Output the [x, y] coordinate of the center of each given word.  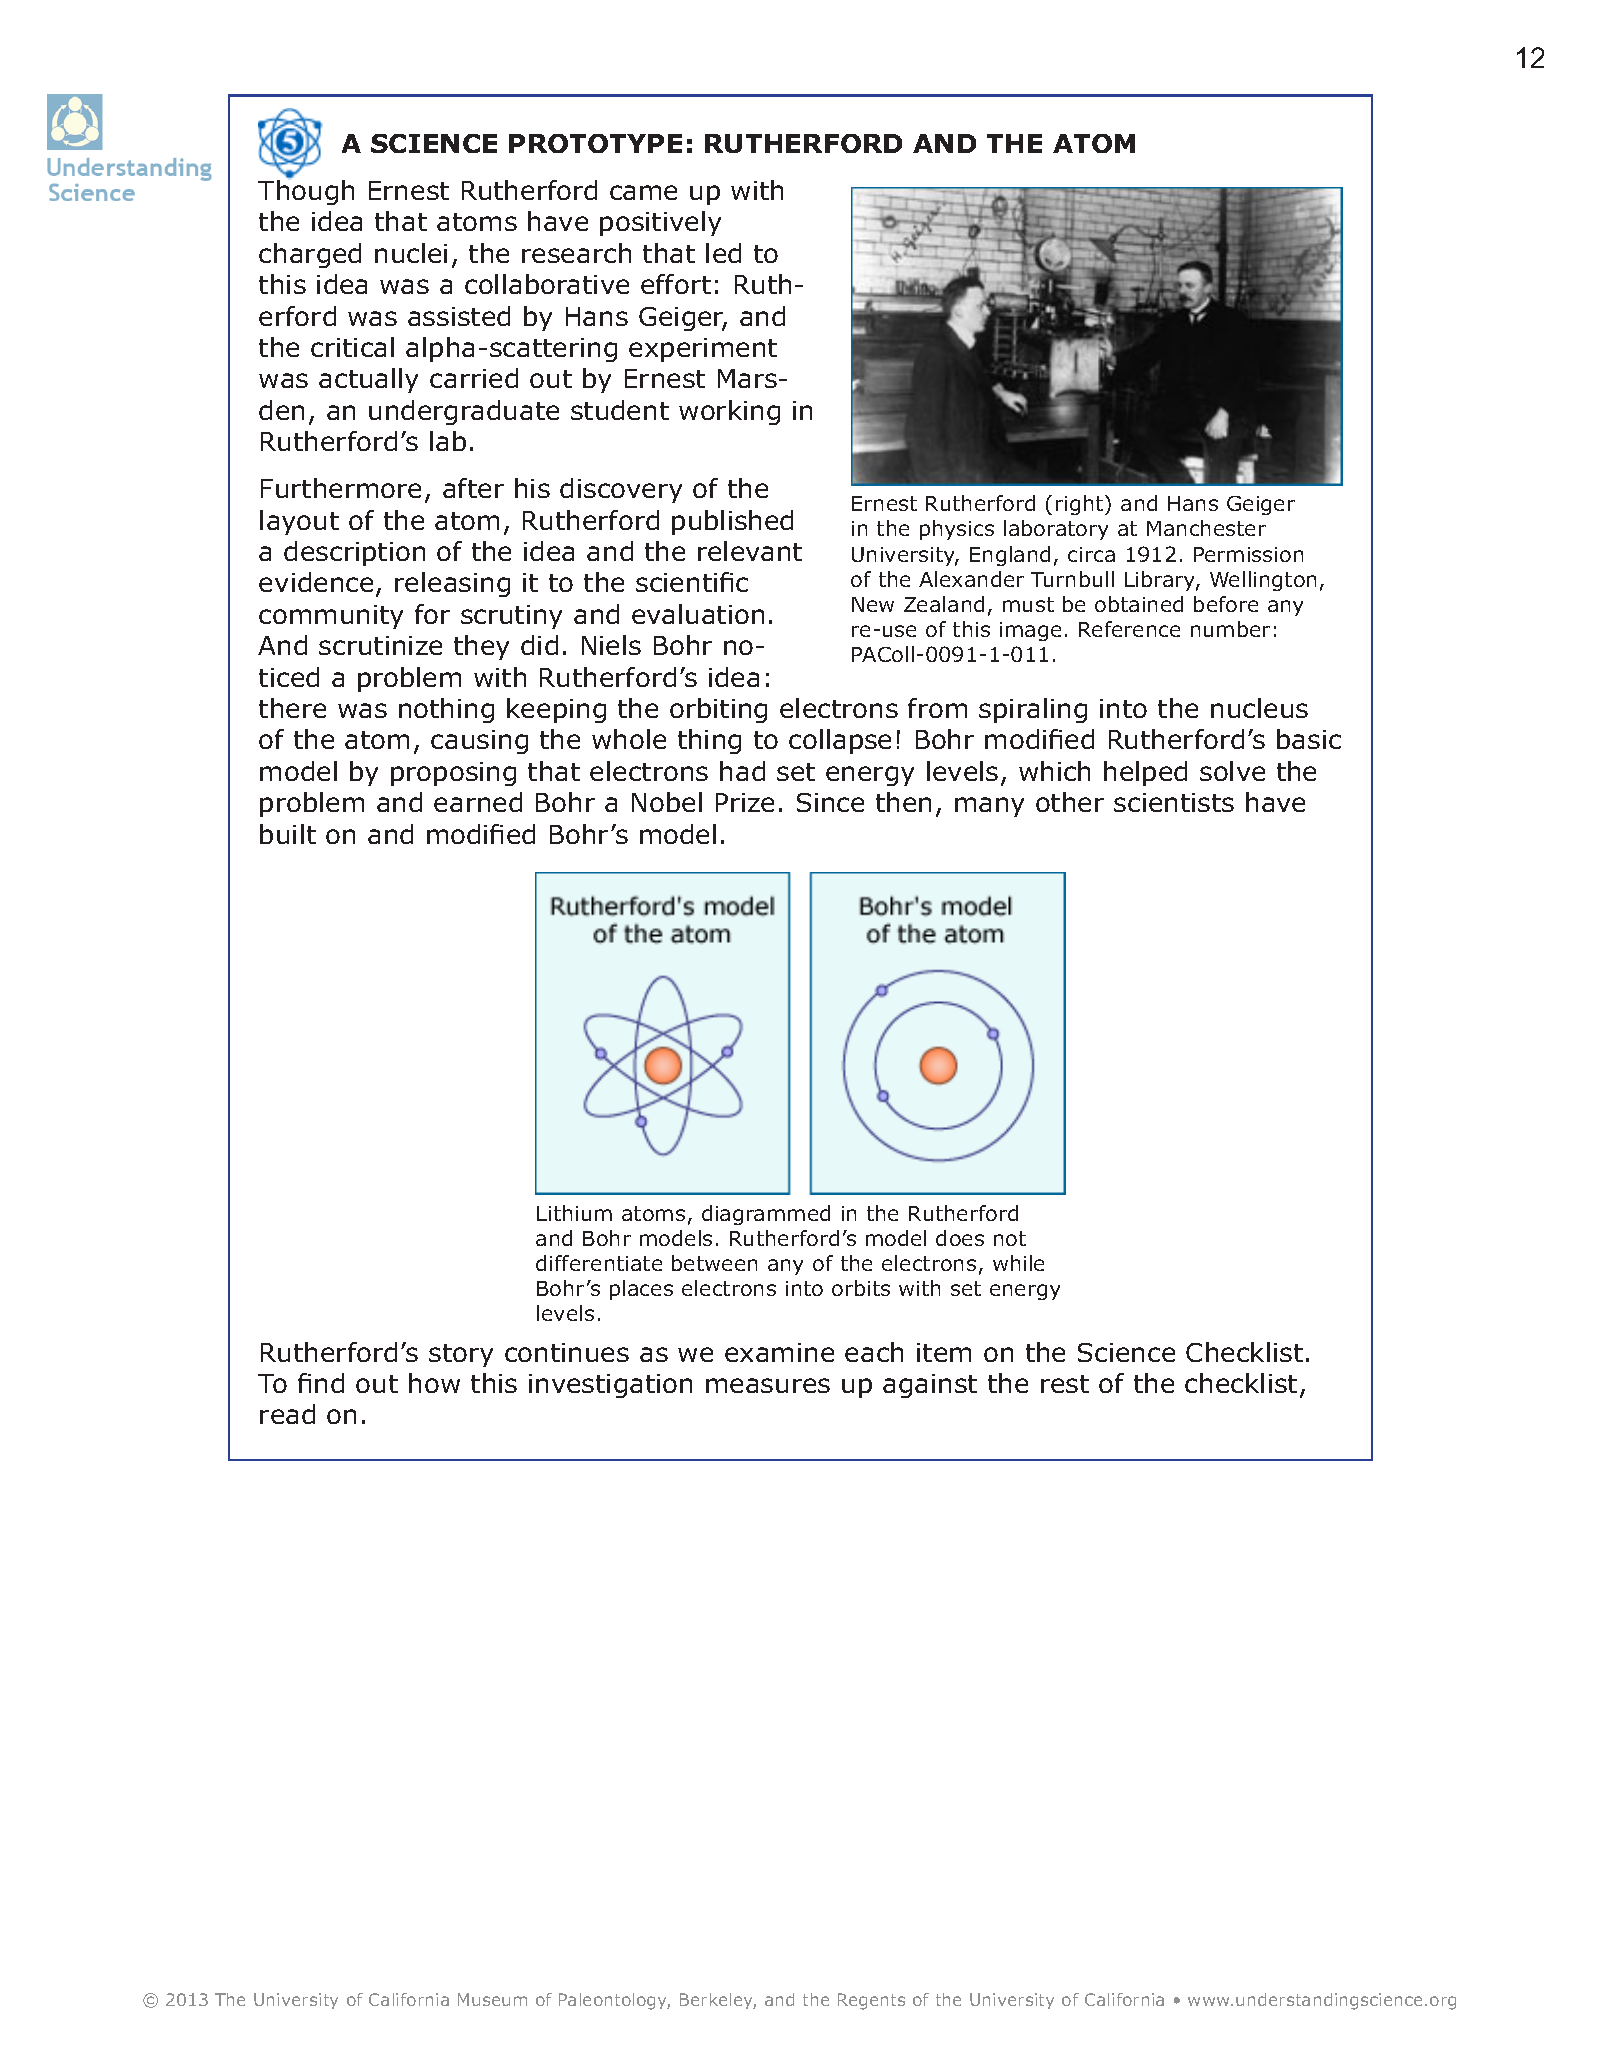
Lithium [574, 1213]
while [1018, 1263]
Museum [492, 1999]
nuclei [411, 253]
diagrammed [766, 1215]
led [723, 253]
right [1081, 505]
